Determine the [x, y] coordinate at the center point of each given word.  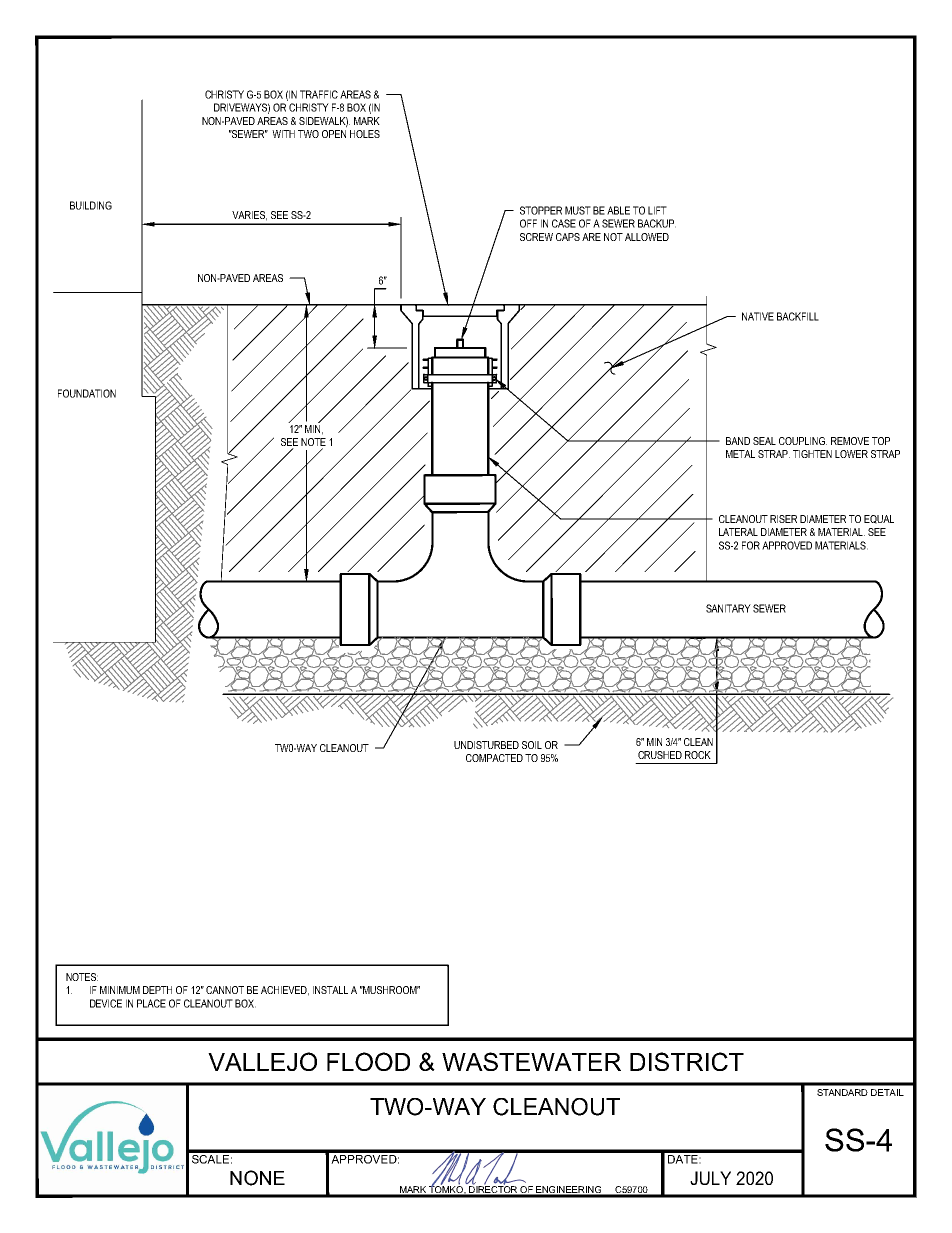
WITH [283, 134]
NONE [257, 1178]
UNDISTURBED [486, 745]
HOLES [365, 134]
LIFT [657, 210]
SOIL [532, 745]
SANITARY [728, 608]
